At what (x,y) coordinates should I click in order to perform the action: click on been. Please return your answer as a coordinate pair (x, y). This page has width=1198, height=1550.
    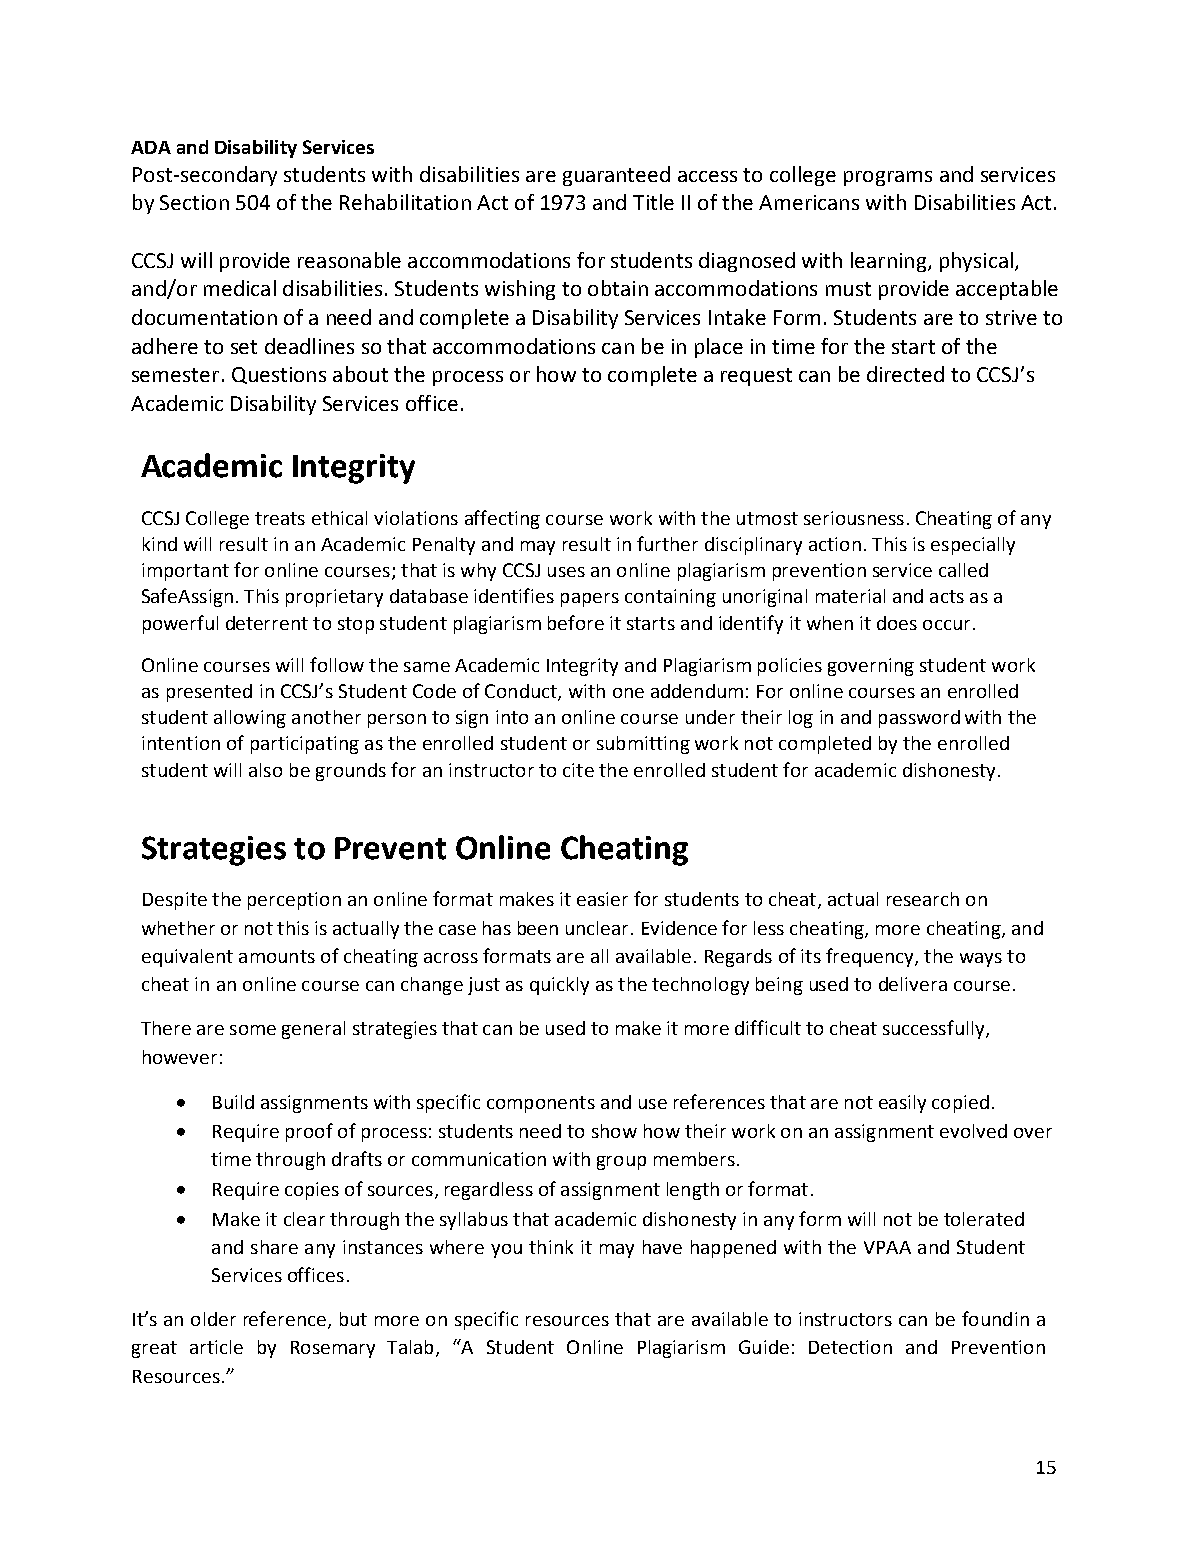
    Looking at the image, I should click on (538, 928).
